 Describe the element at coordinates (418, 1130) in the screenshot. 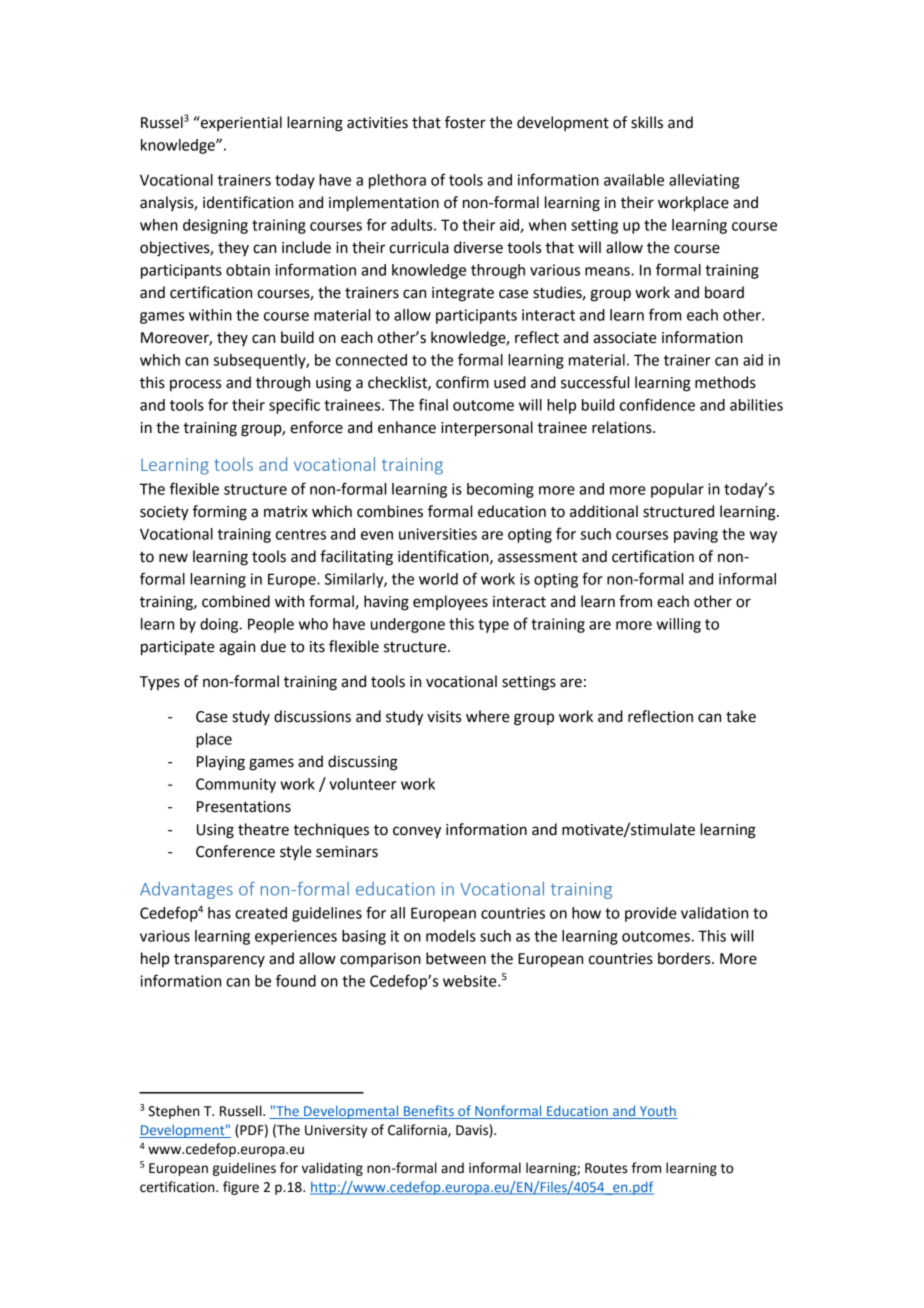

I see `California` at that location.
